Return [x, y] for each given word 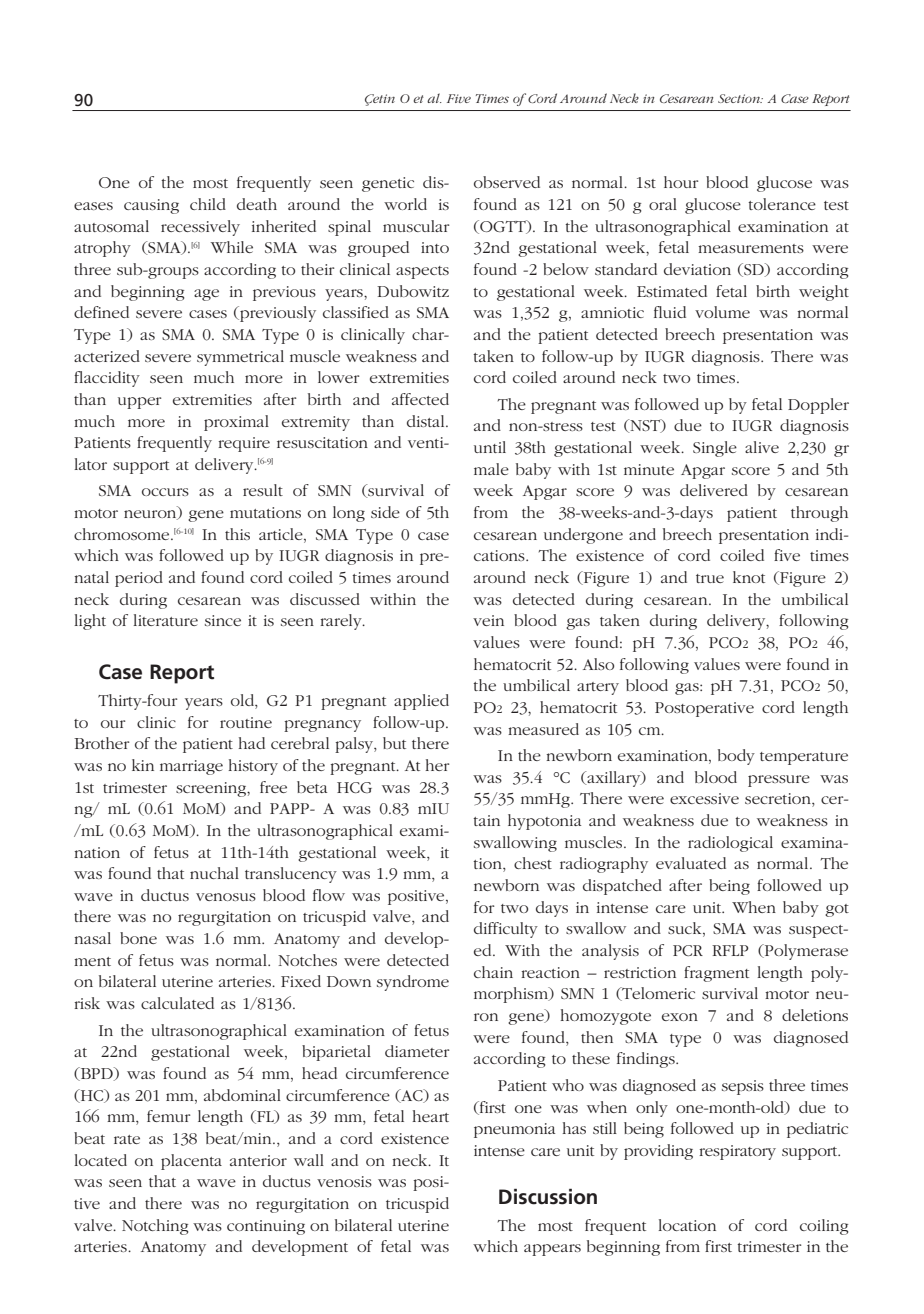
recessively [200, 228]
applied [421, 702]
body [736, 757]
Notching [155, 1227]
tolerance [782, 204]
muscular [416, 226]
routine [246, 722]
